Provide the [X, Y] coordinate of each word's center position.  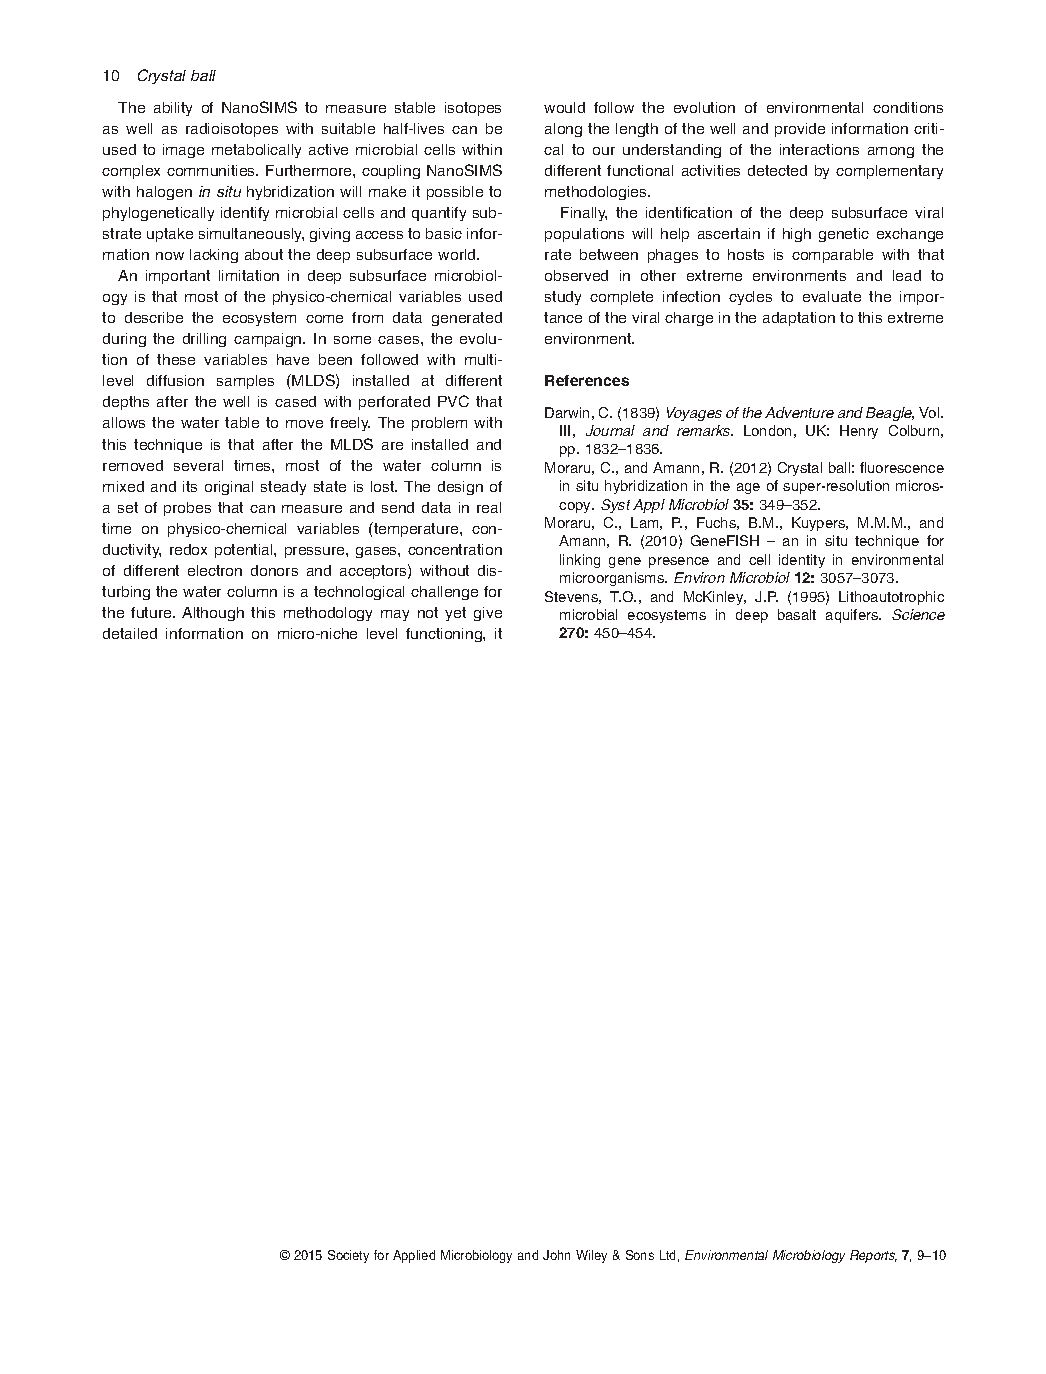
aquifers [853, 616]
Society [348, 1256]
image [183, 151]
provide [800, 130]
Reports [873, 1256]
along [563, 130]
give [488, 614]
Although [213, 614]
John [556, 1255]
